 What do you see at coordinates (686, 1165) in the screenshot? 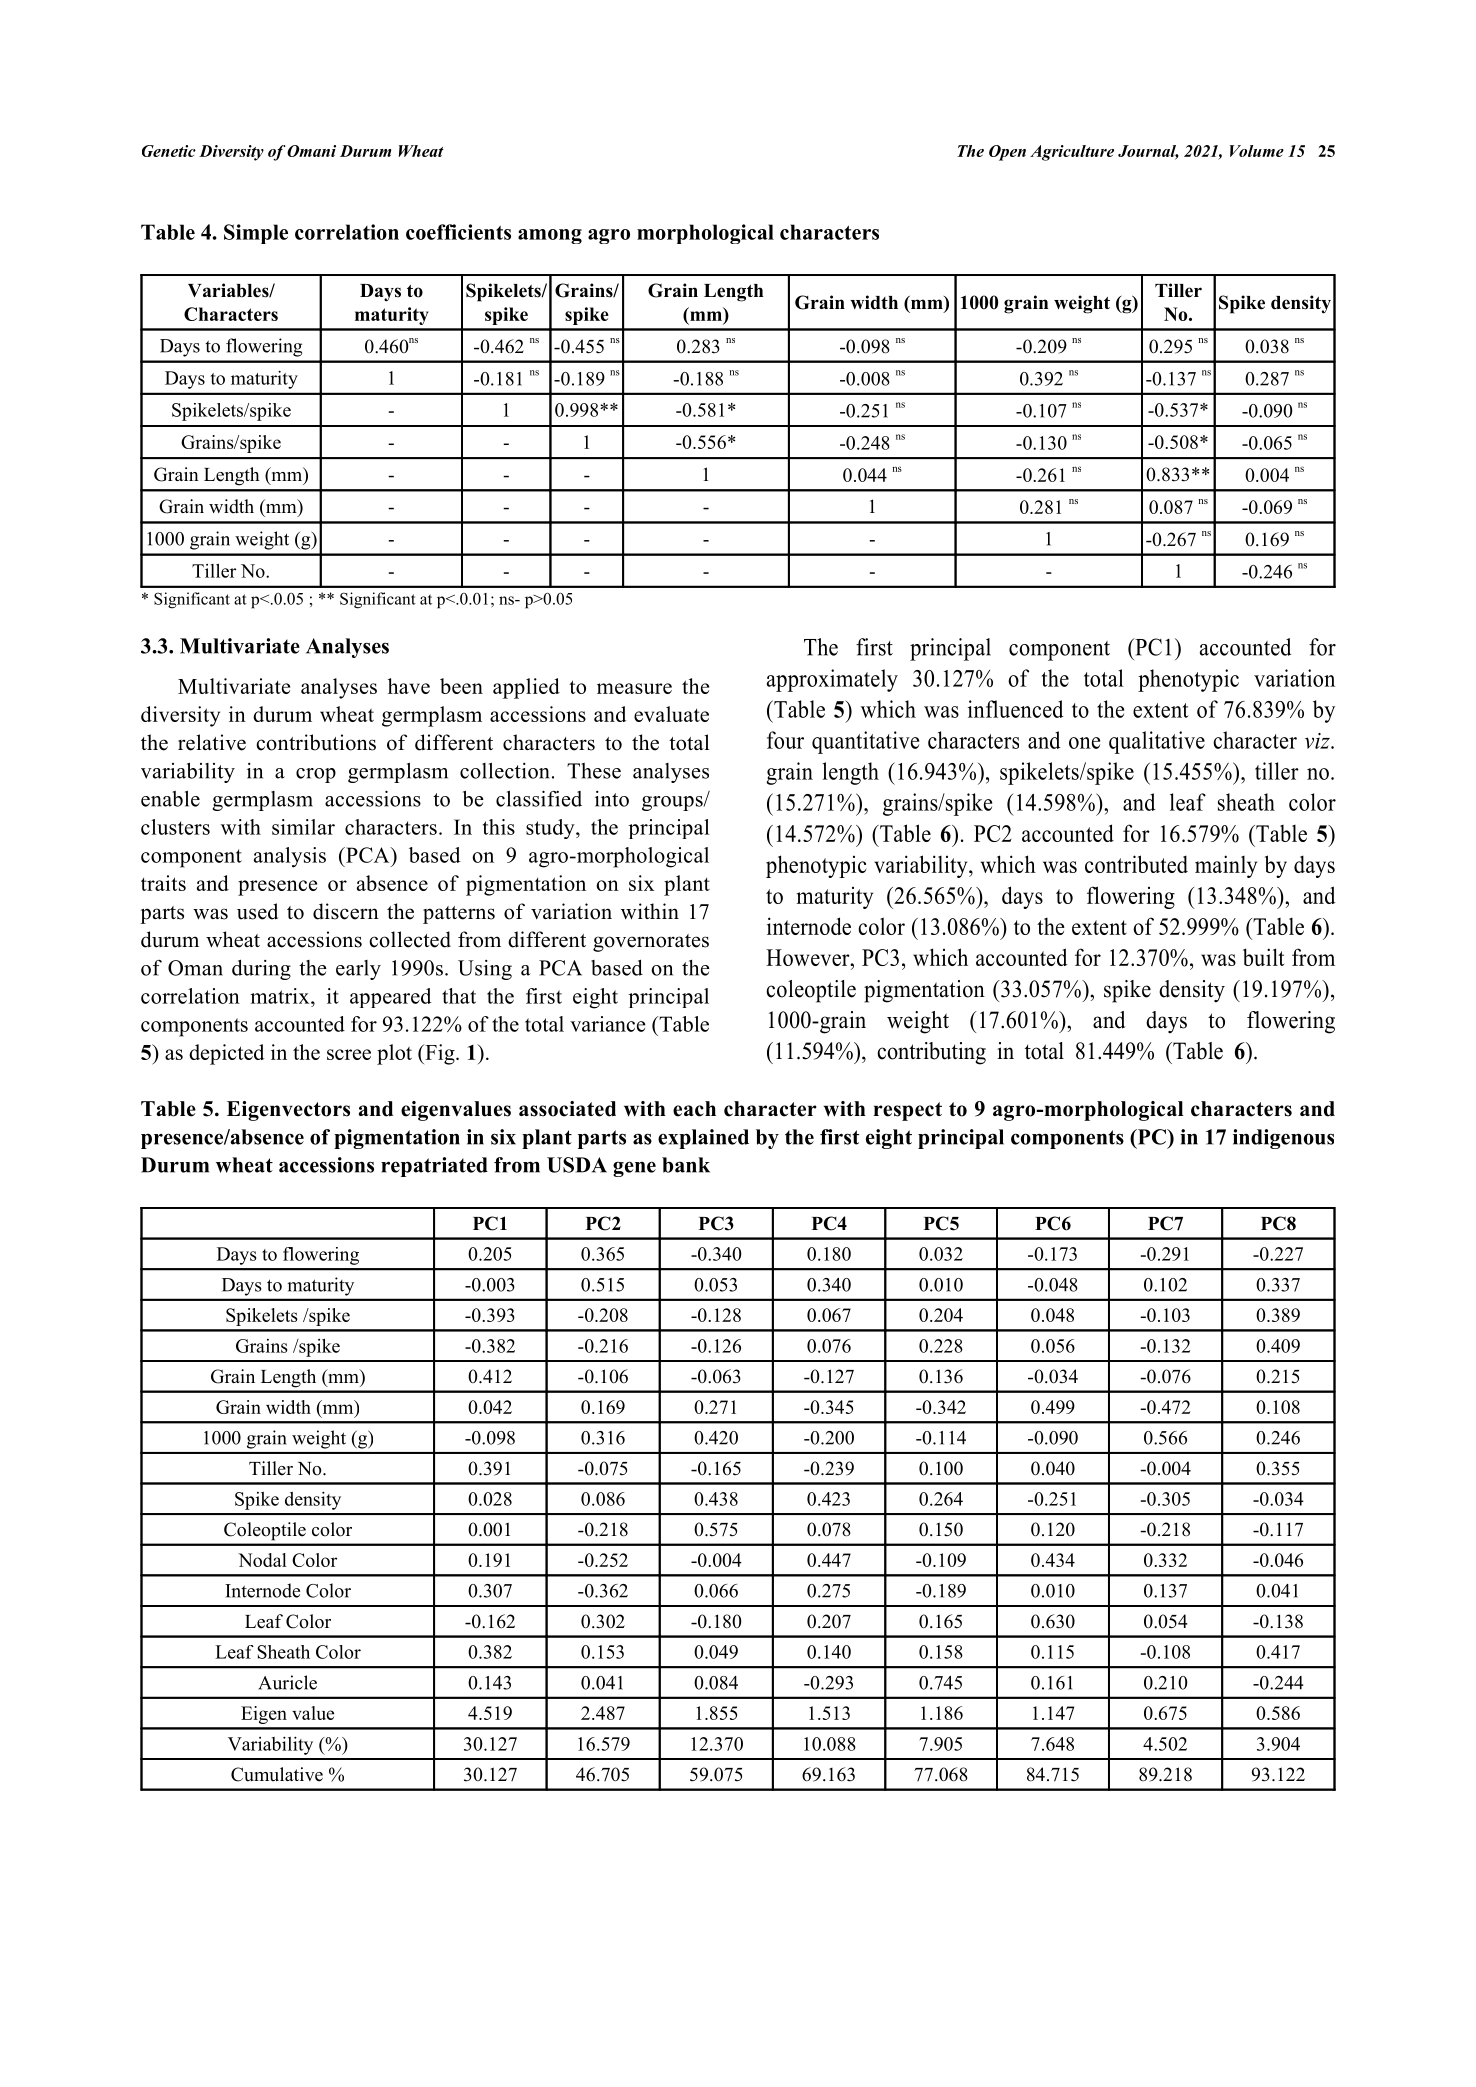
I see `bank` at bounding box center [686, 1165].
